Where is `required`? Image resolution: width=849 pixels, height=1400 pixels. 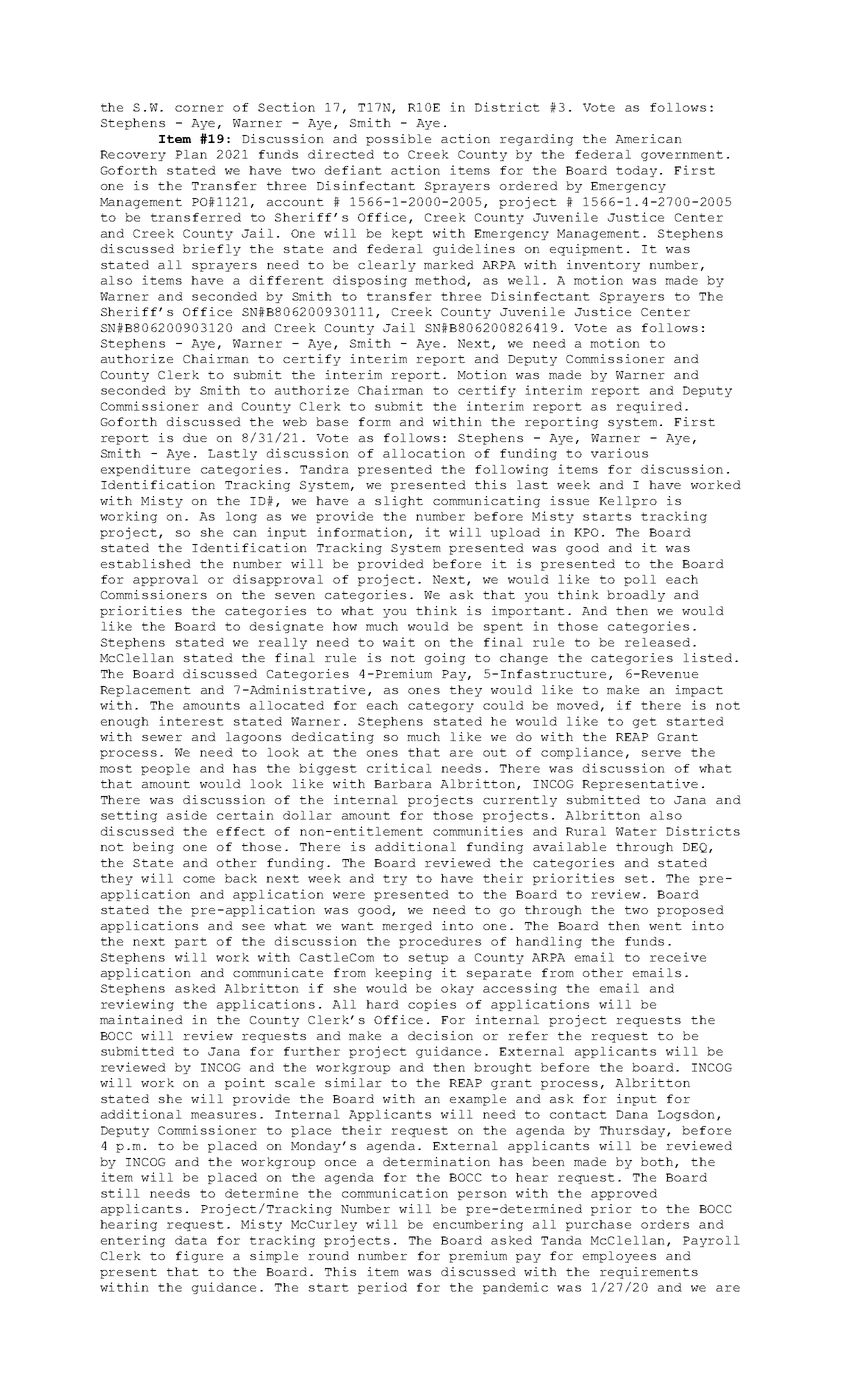 required is located at coordinates (649, 407).
